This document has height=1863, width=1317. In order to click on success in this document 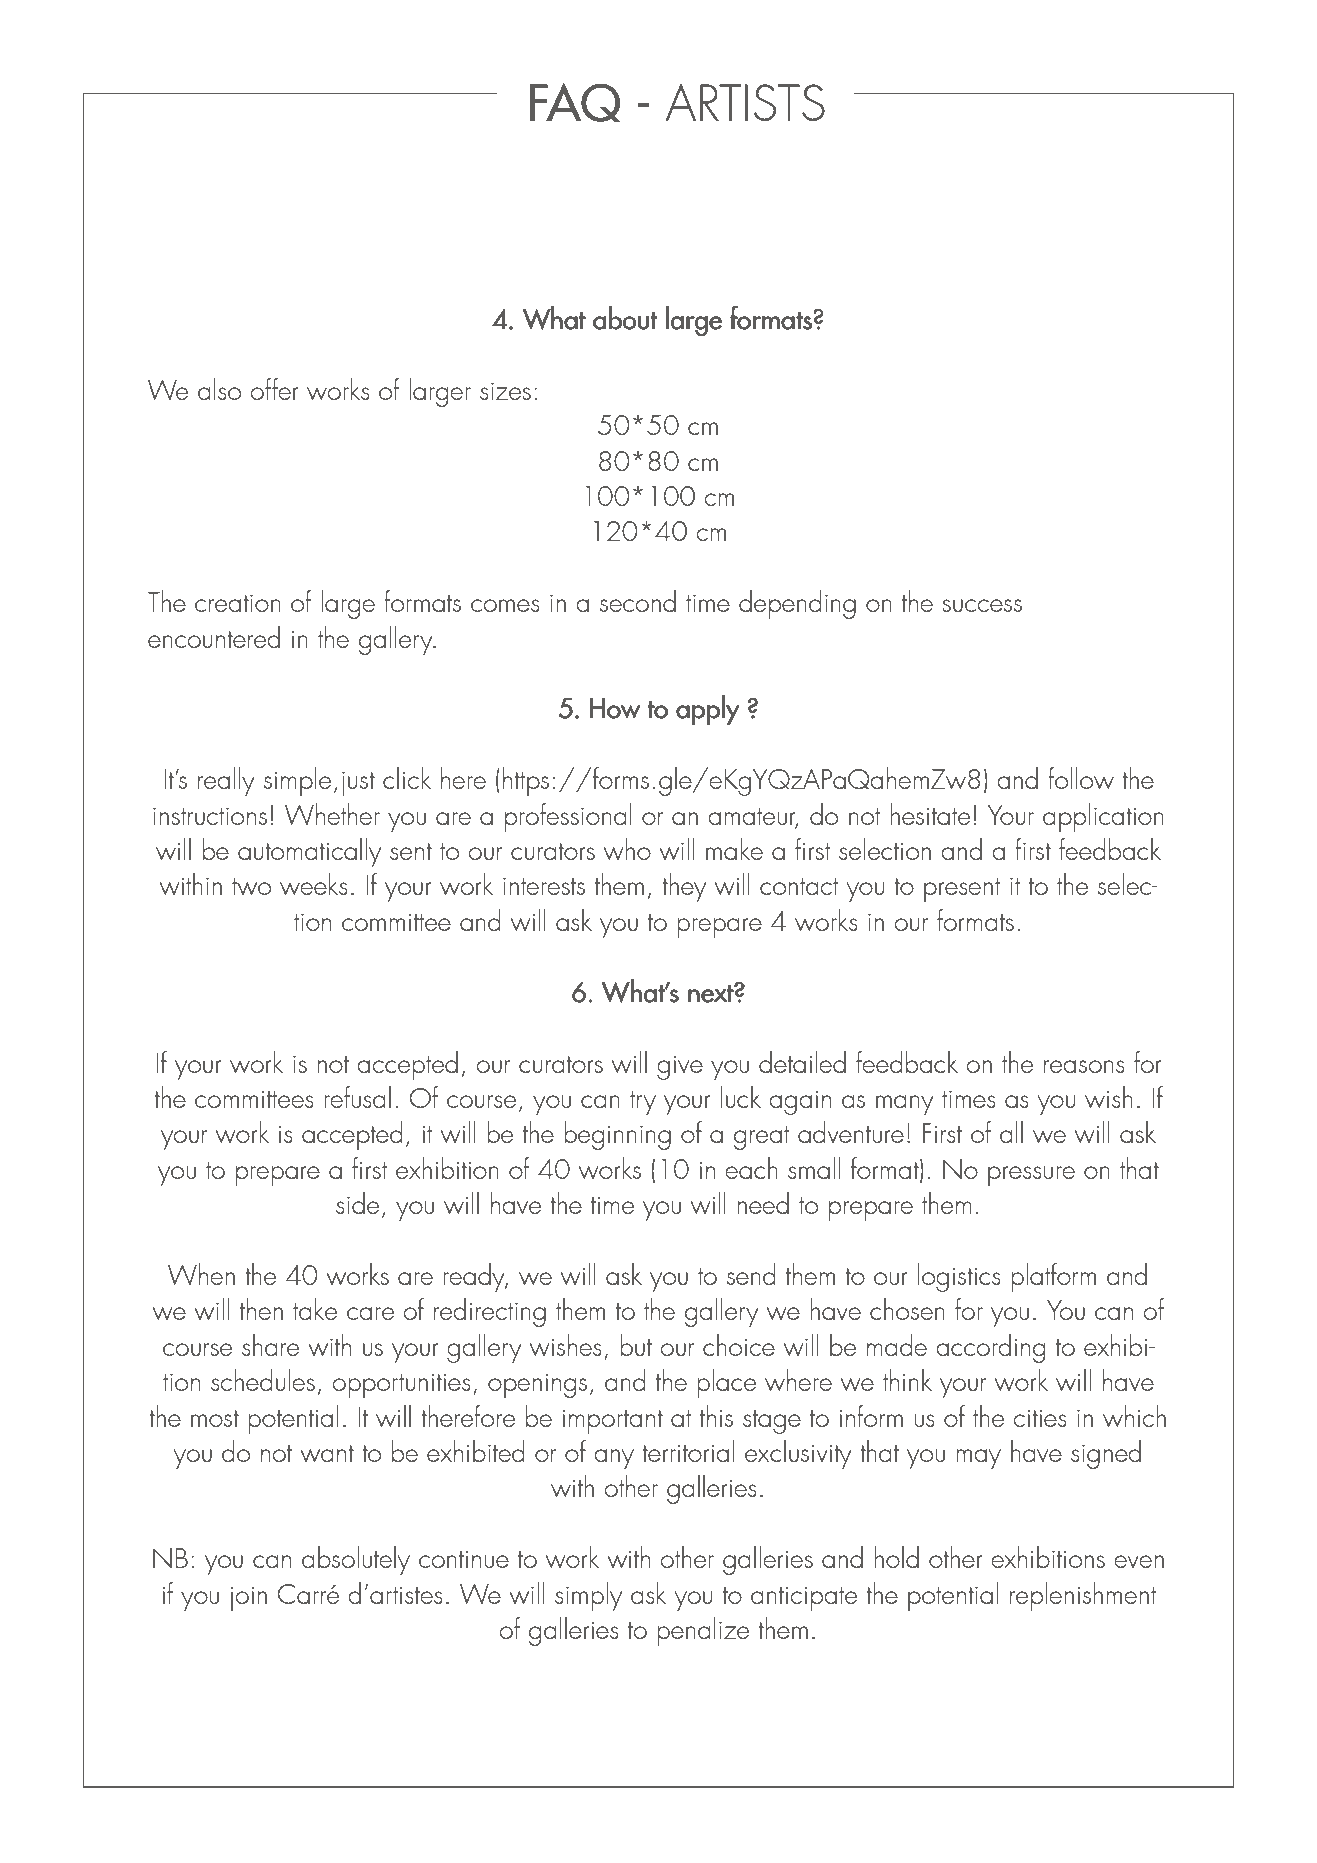, I will do `click(982, 605)`.
